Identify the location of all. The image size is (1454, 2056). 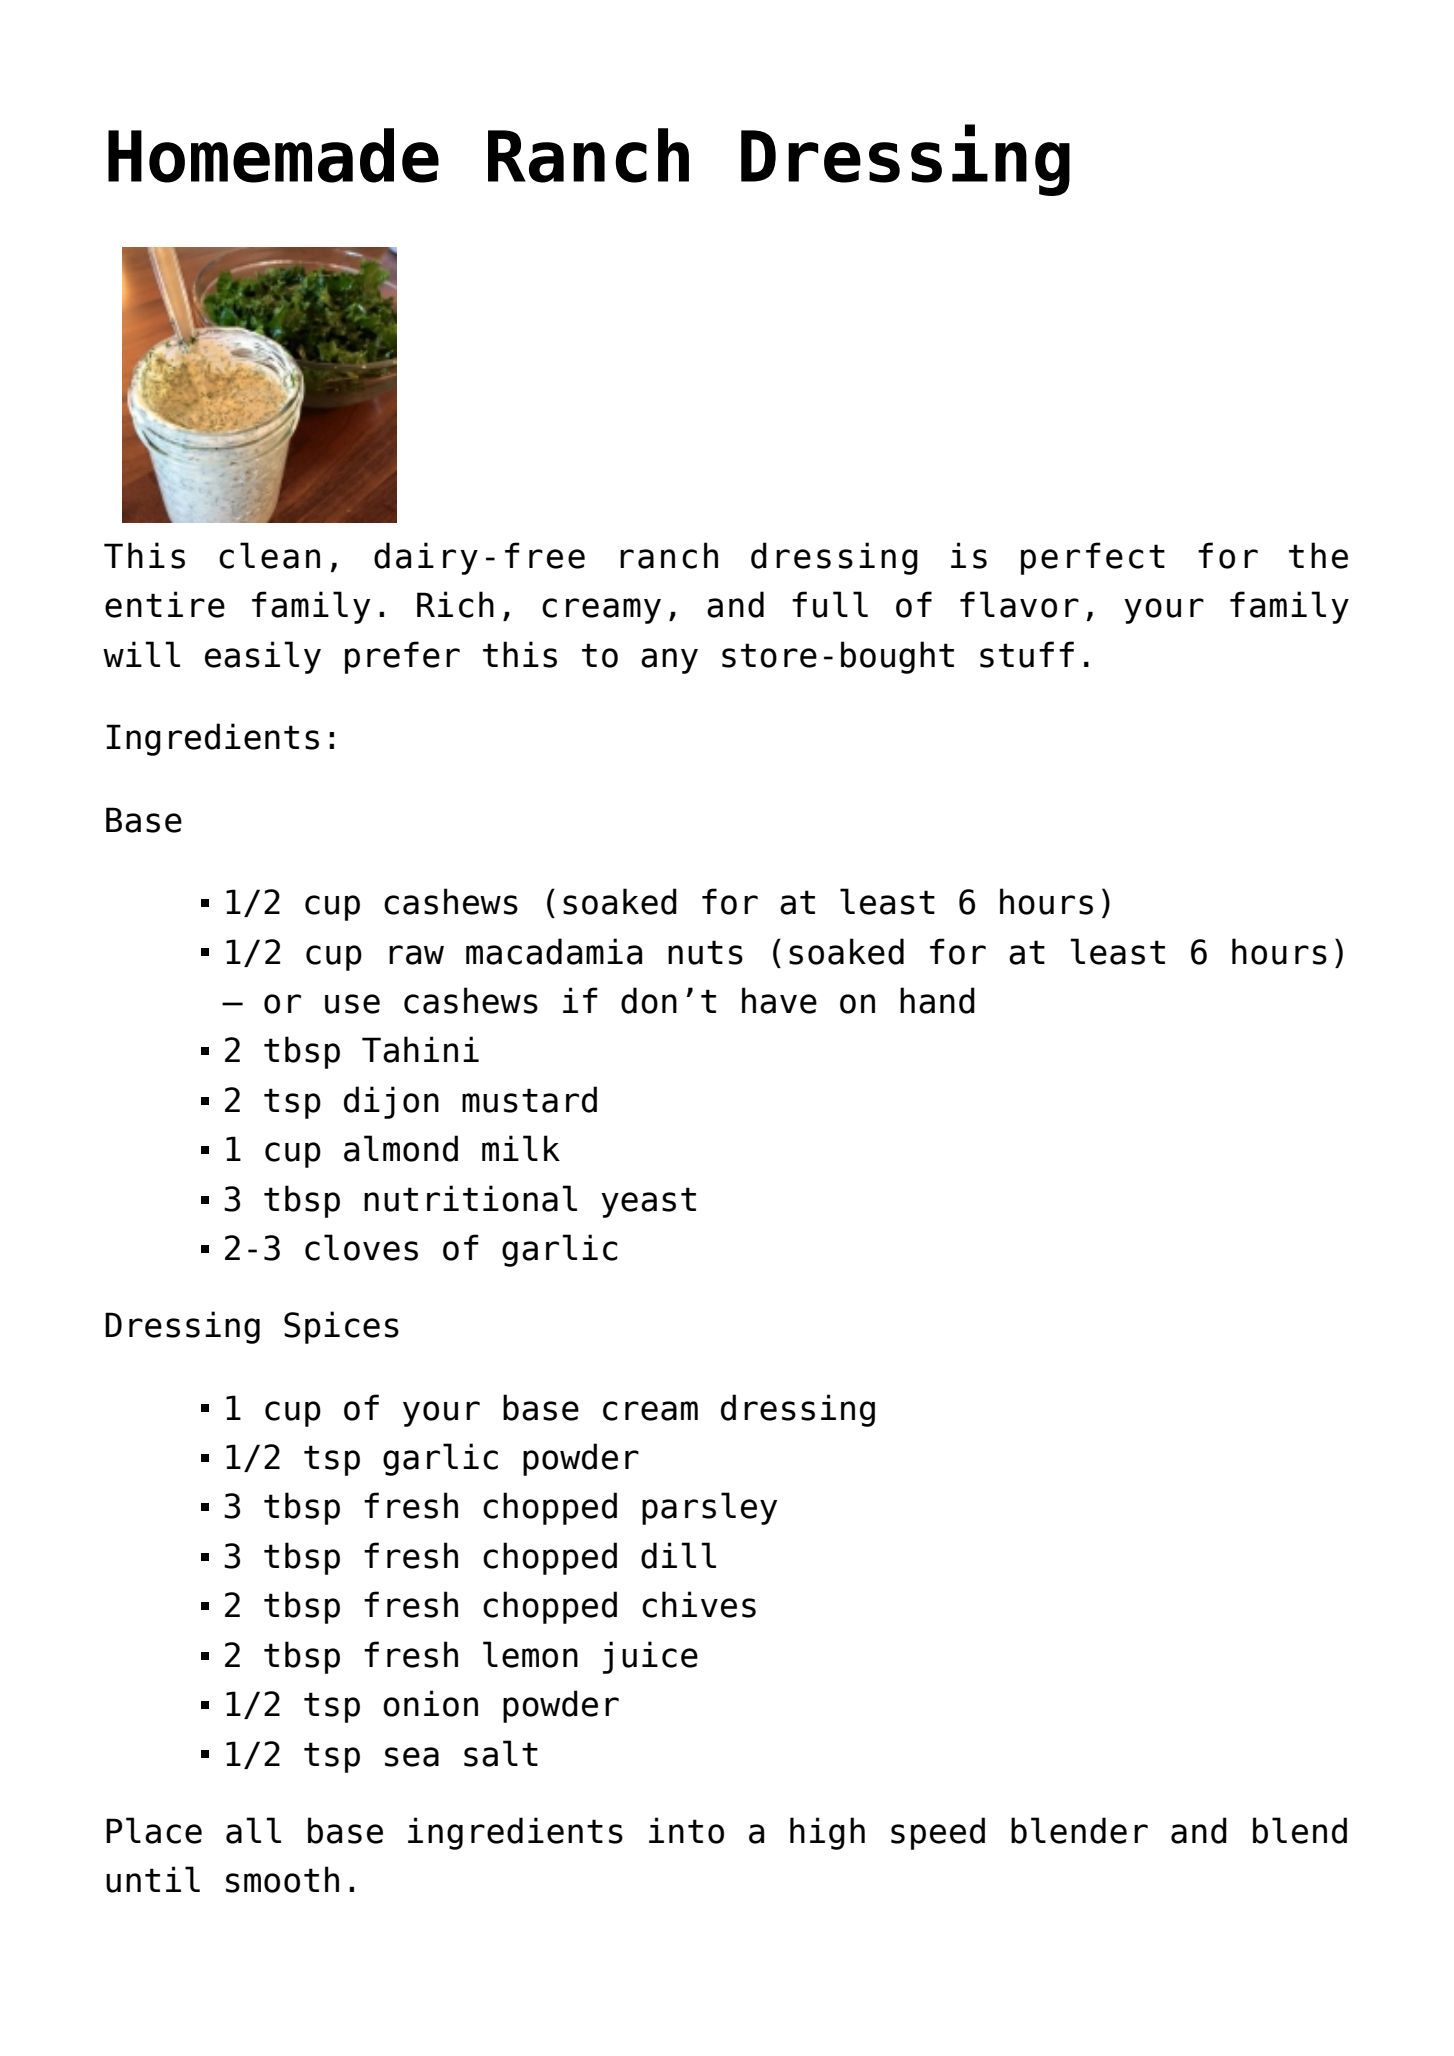
(253, 1830).
